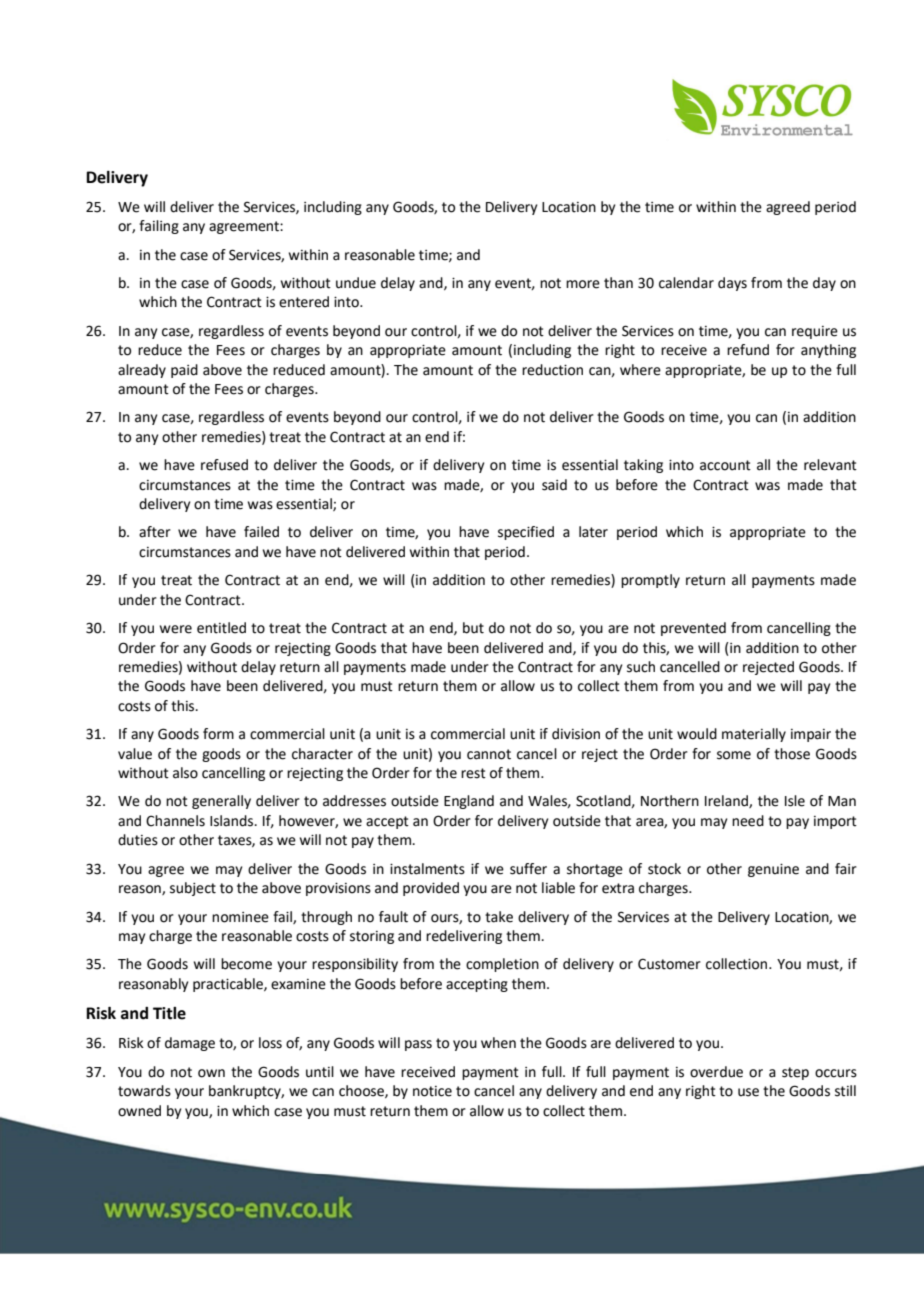 This screenshot has height=1308, width=924. Describe the element at coordinates (526, 533) in the screenshot. I see `specified` at that location.
